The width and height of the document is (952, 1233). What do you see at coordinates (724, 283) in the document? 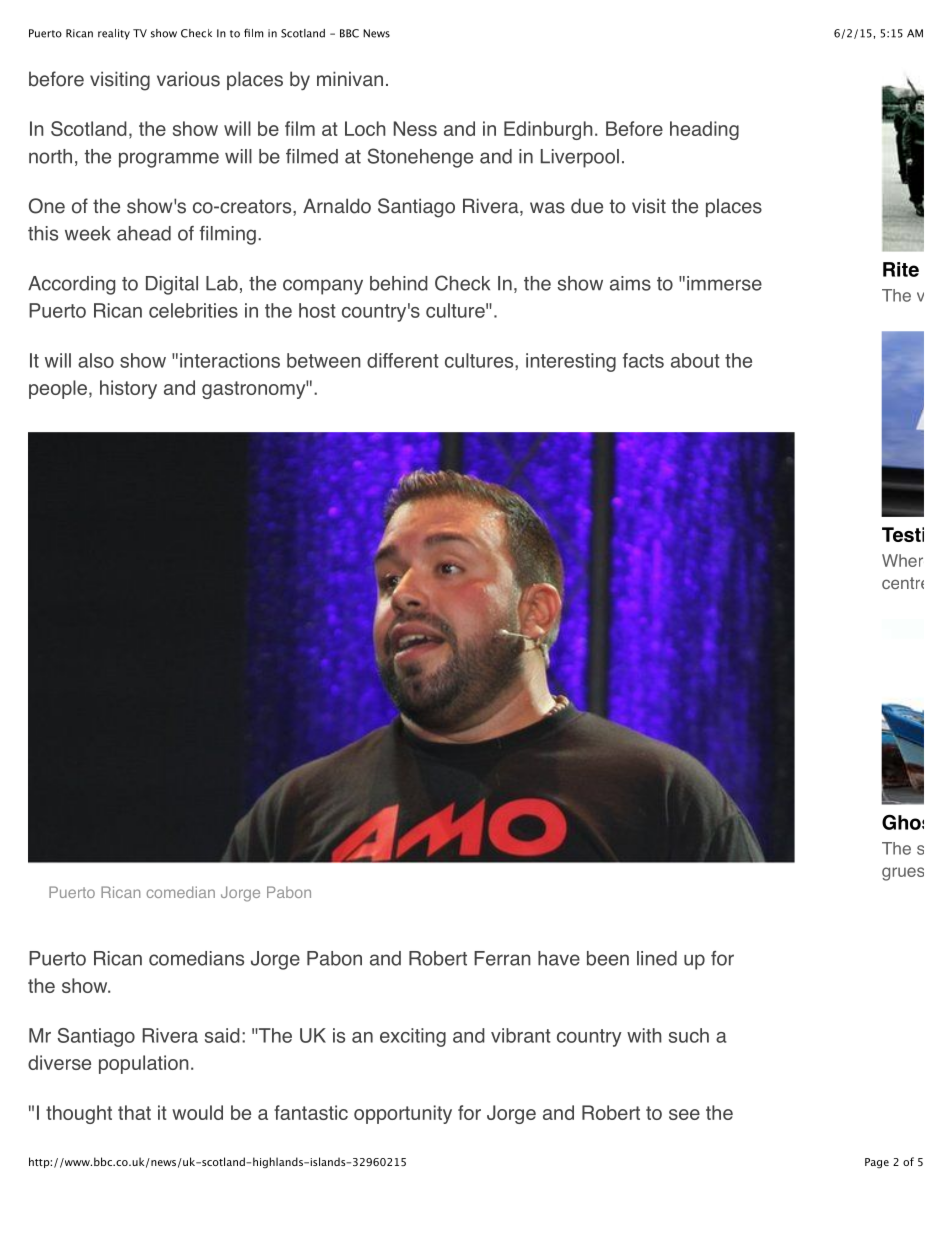
I see `immerse` at bounding box center [724, 283].
